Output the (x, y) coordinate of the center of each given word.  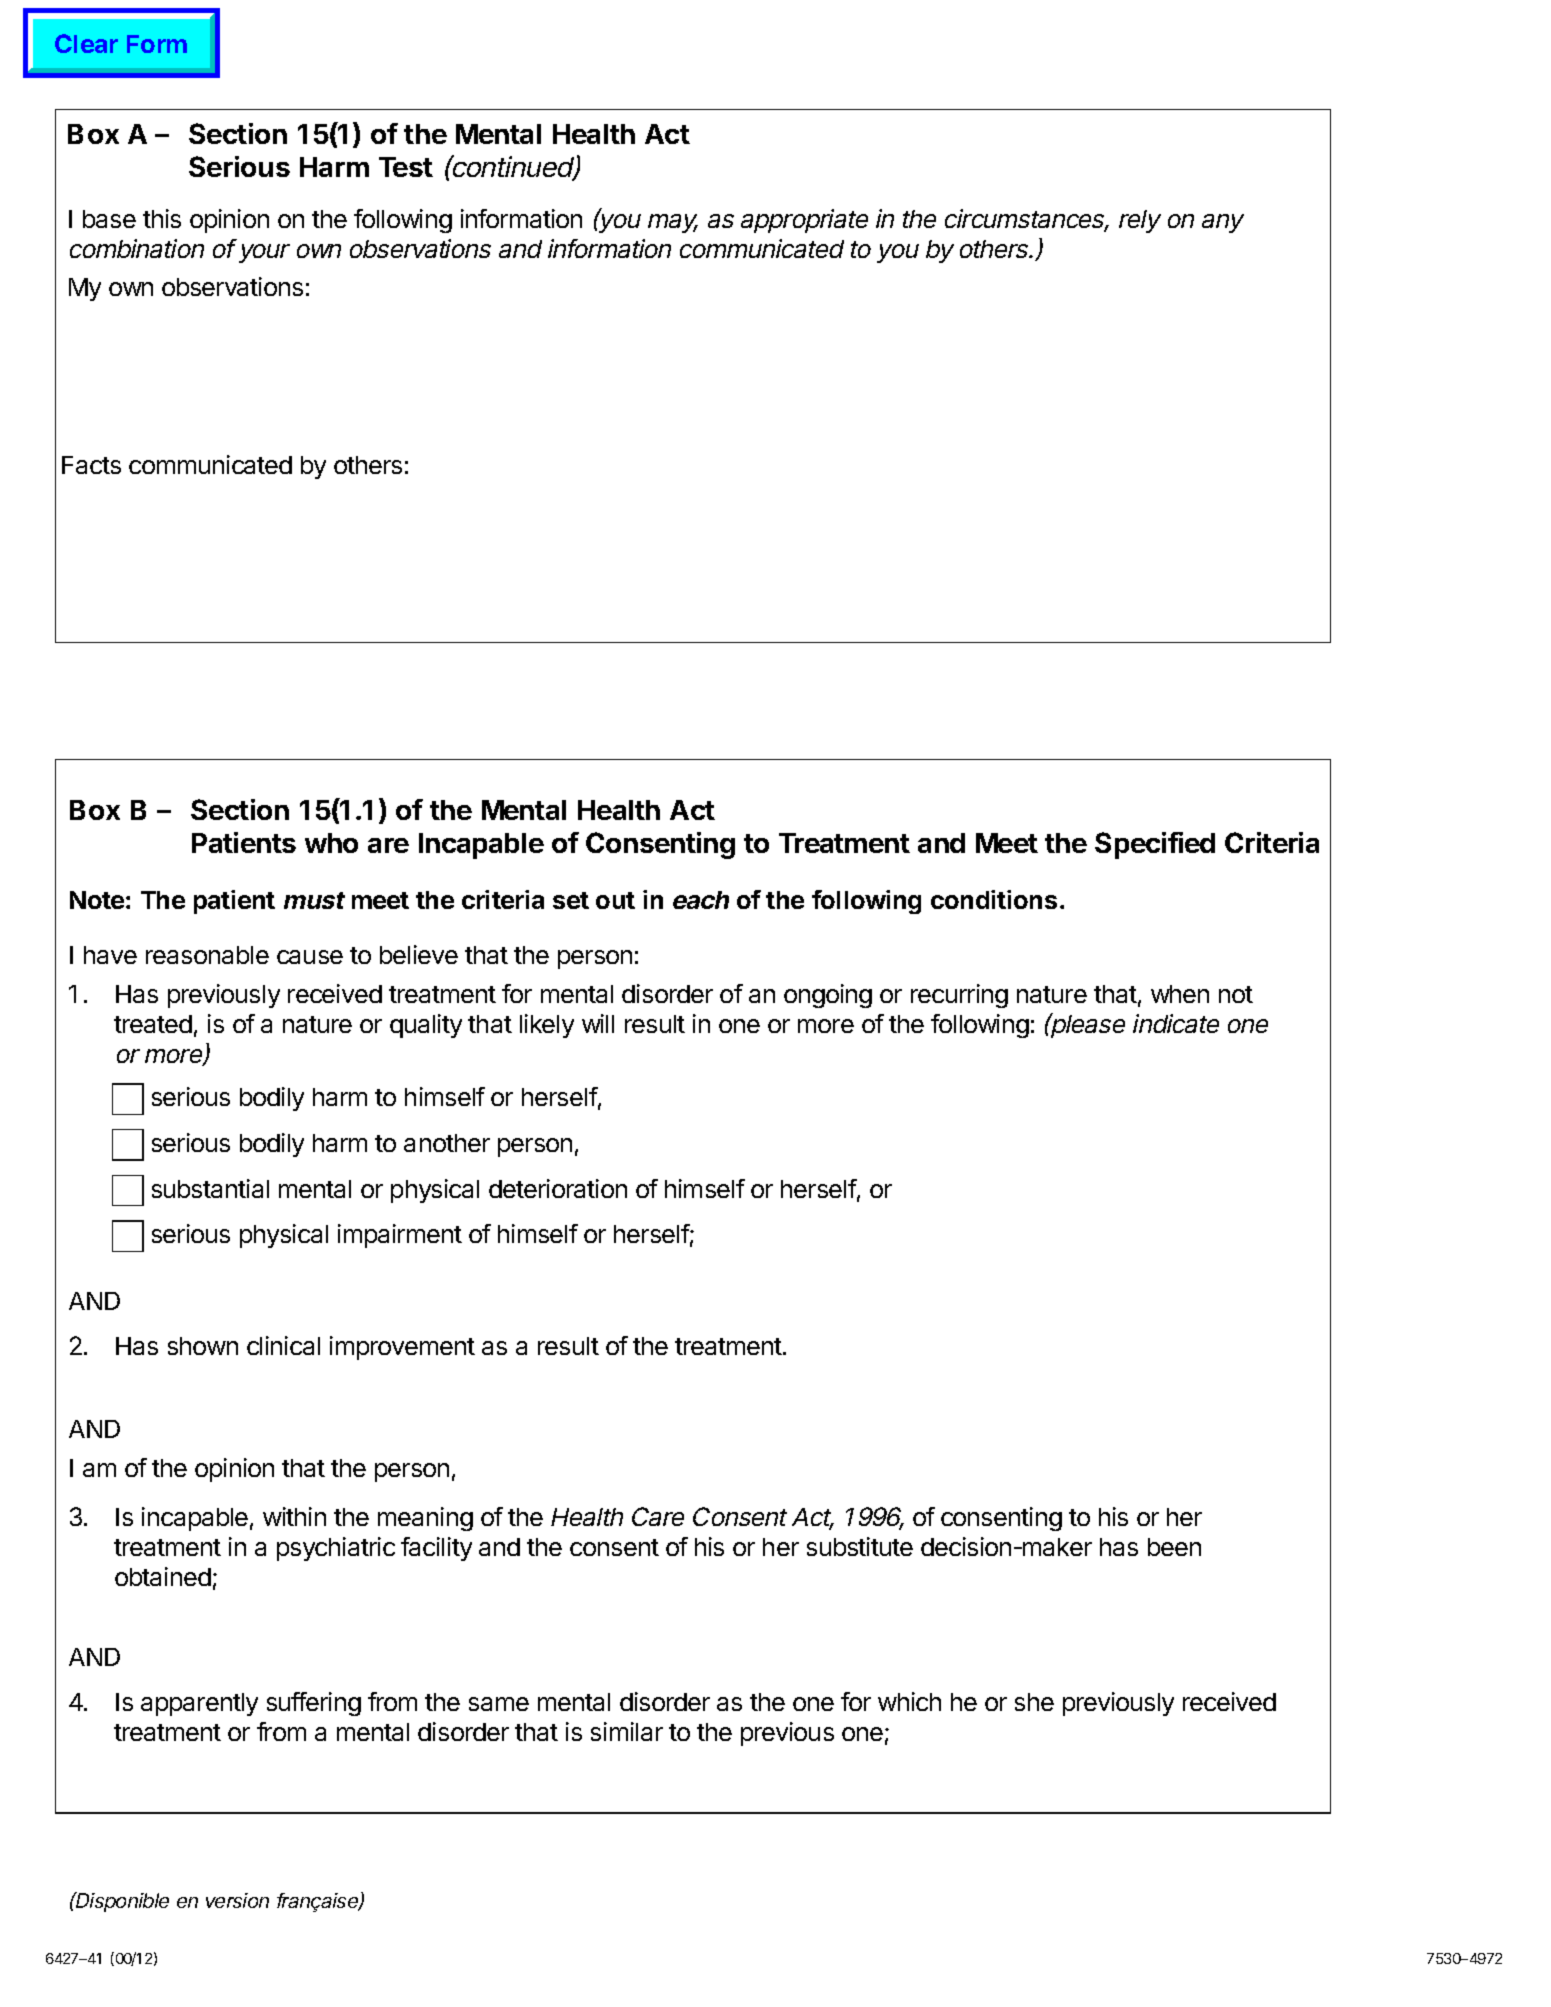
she (1034, 1702)
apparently (199, 1704)
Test (406, 167)
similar (627, 1731)
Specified (1155, 845)
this (162, 218)
